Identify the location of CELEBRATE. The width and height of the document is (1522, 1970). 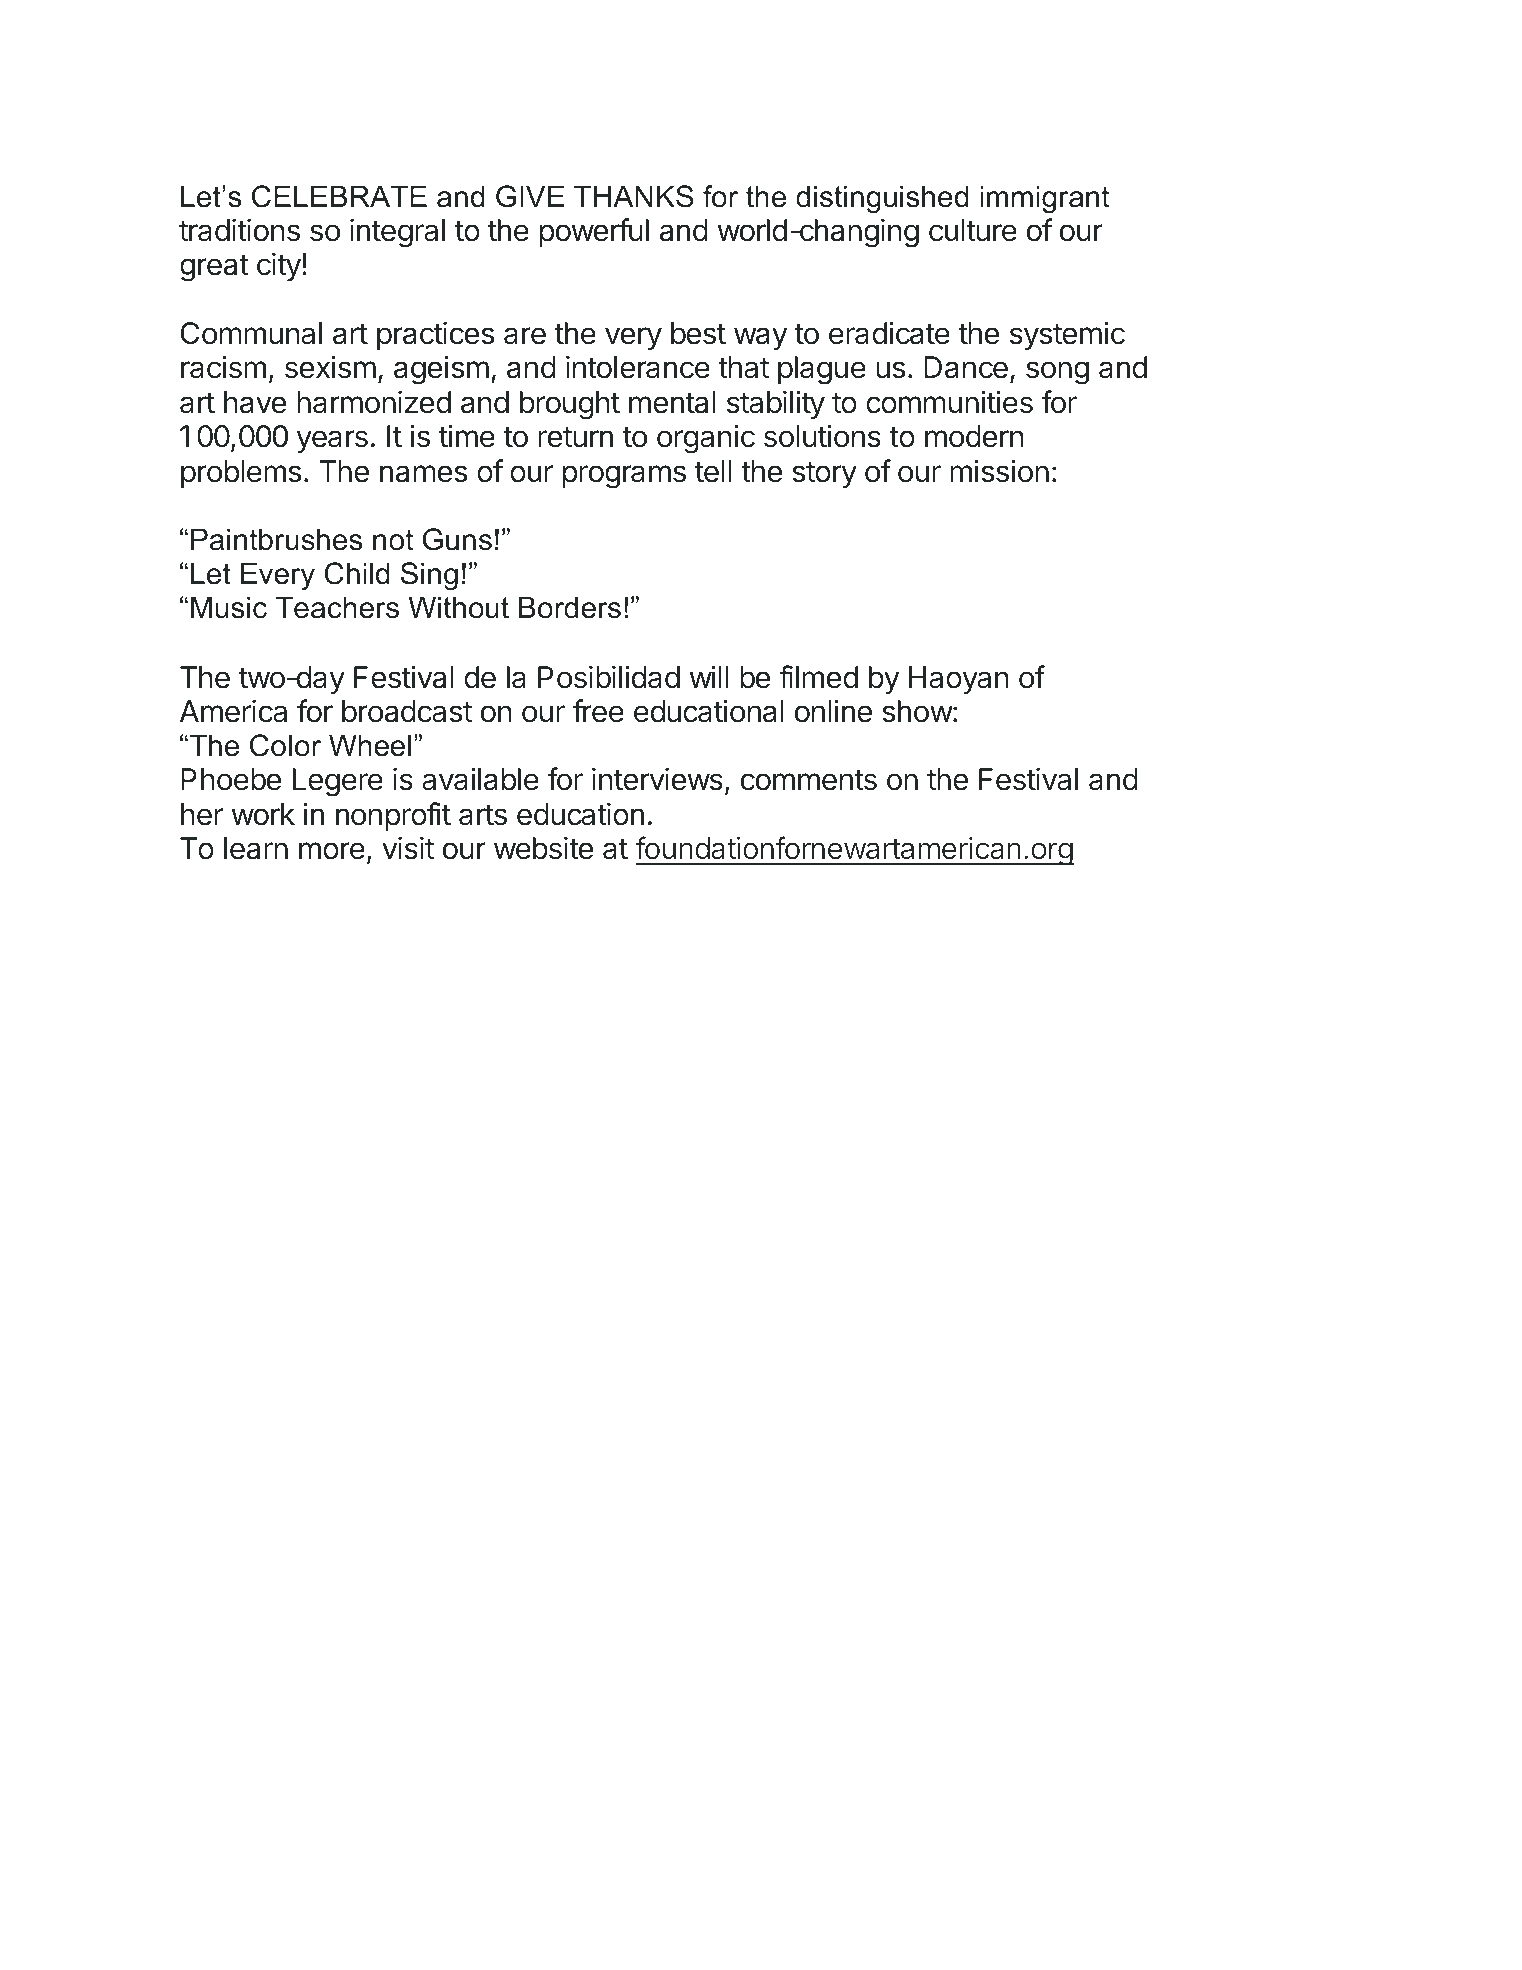
(339, 196).
